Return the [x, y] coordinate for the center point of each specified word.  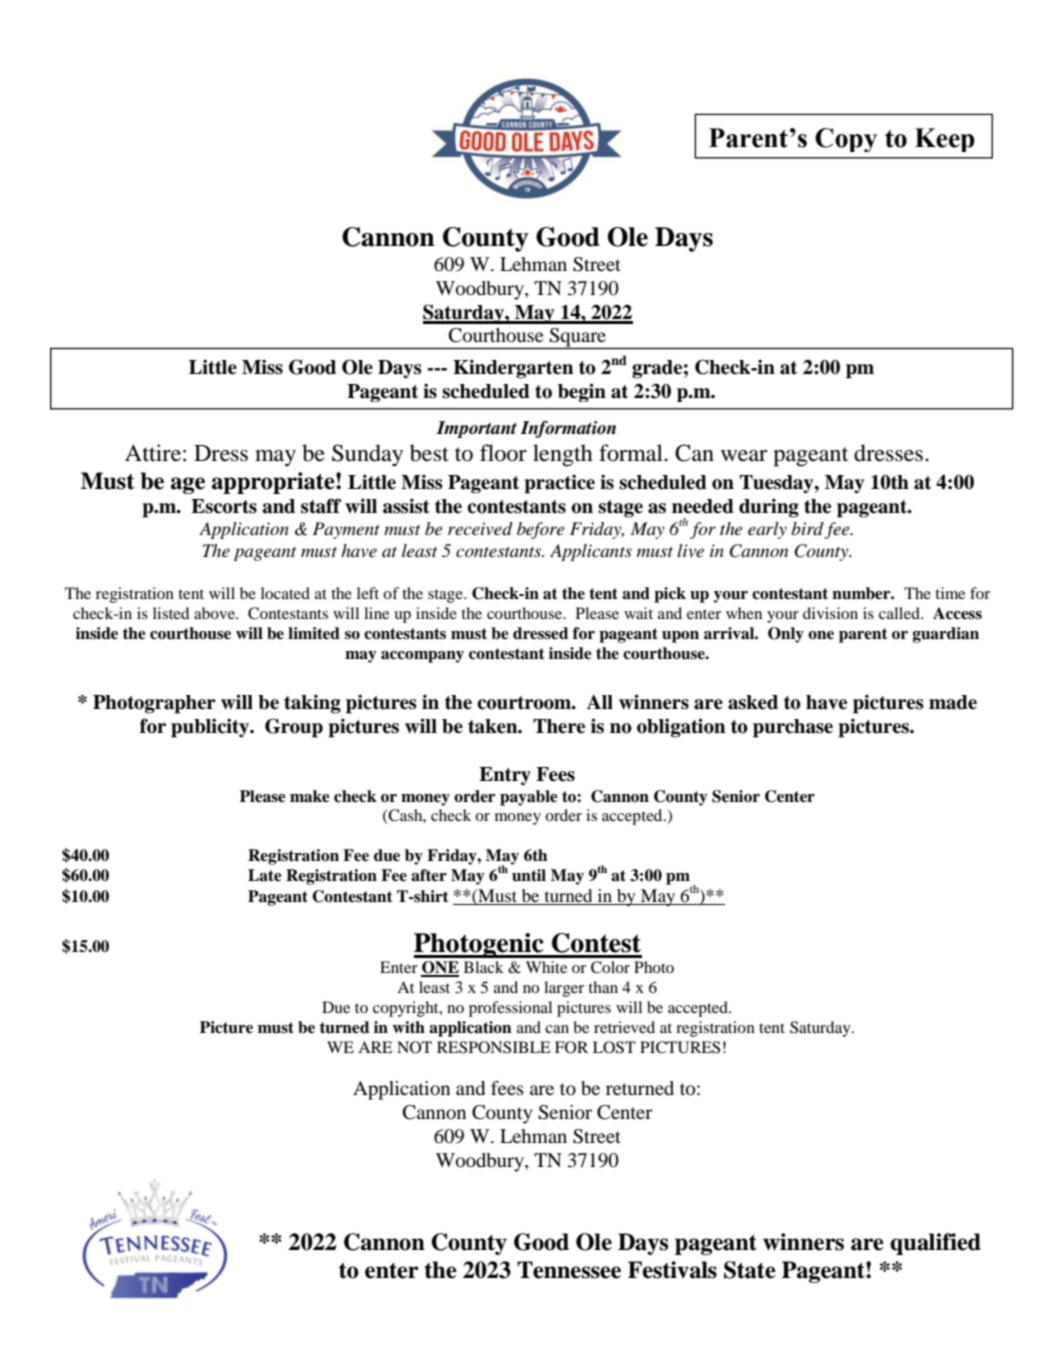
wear [744, 456]
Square [578, 338]
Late [265, 875]
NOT [414, 1047]
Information [568, 429]
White [546, 967]
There [559, 726]
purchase [793, 728]
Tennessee [569, 1270]
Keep [945, 140]
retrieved [624, 1027]
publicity [211, 728]
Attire [153, 453]
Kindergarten [513, 369]
